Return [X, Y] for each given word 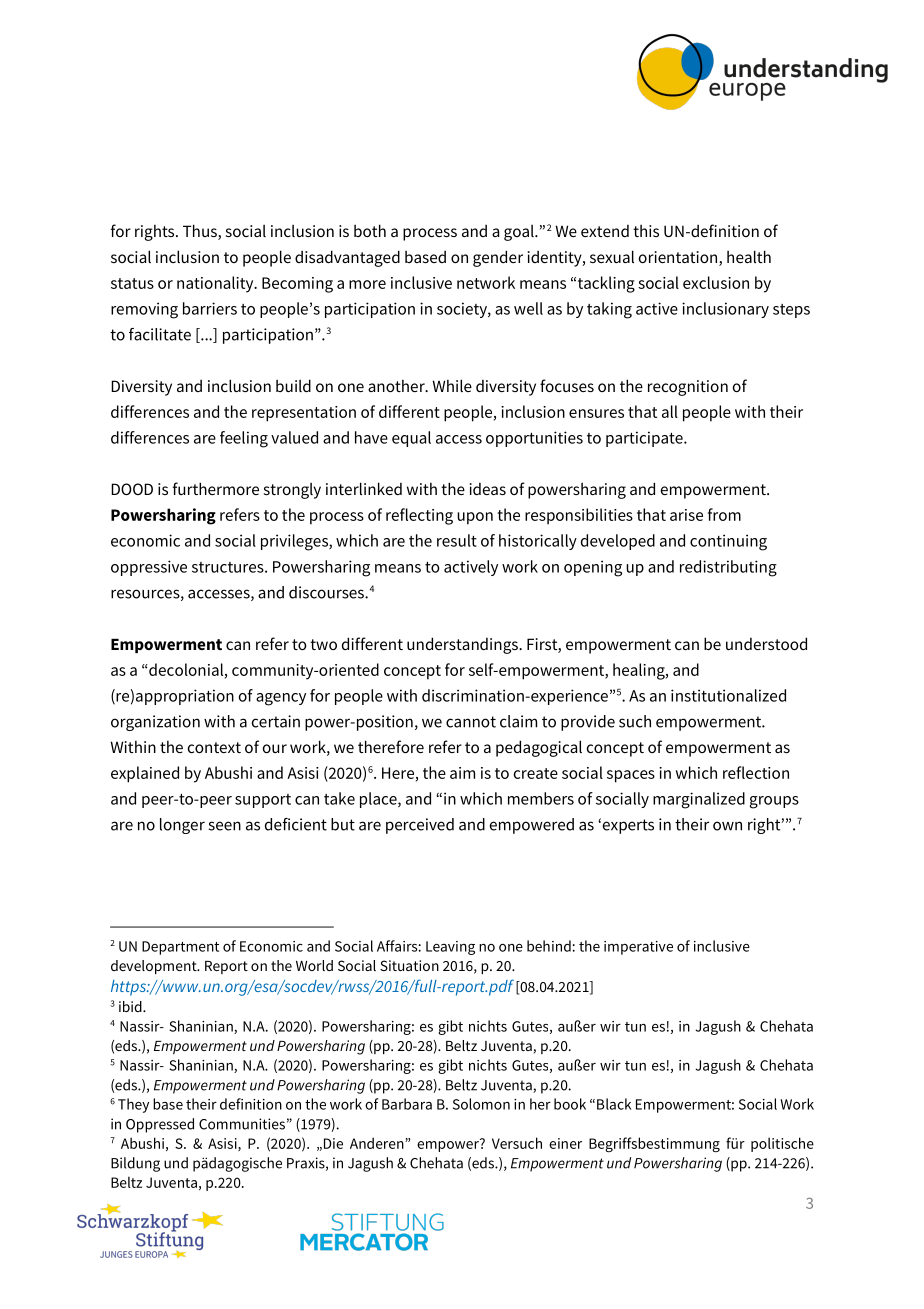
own [727, 826]
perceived [420, 826]
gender [498, 258]
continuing [728, 542]
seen [224, 826]
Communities [242, 1124]
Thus [201, 232]
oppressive [149, 568]
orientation [679, 258]
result [457, 540]
